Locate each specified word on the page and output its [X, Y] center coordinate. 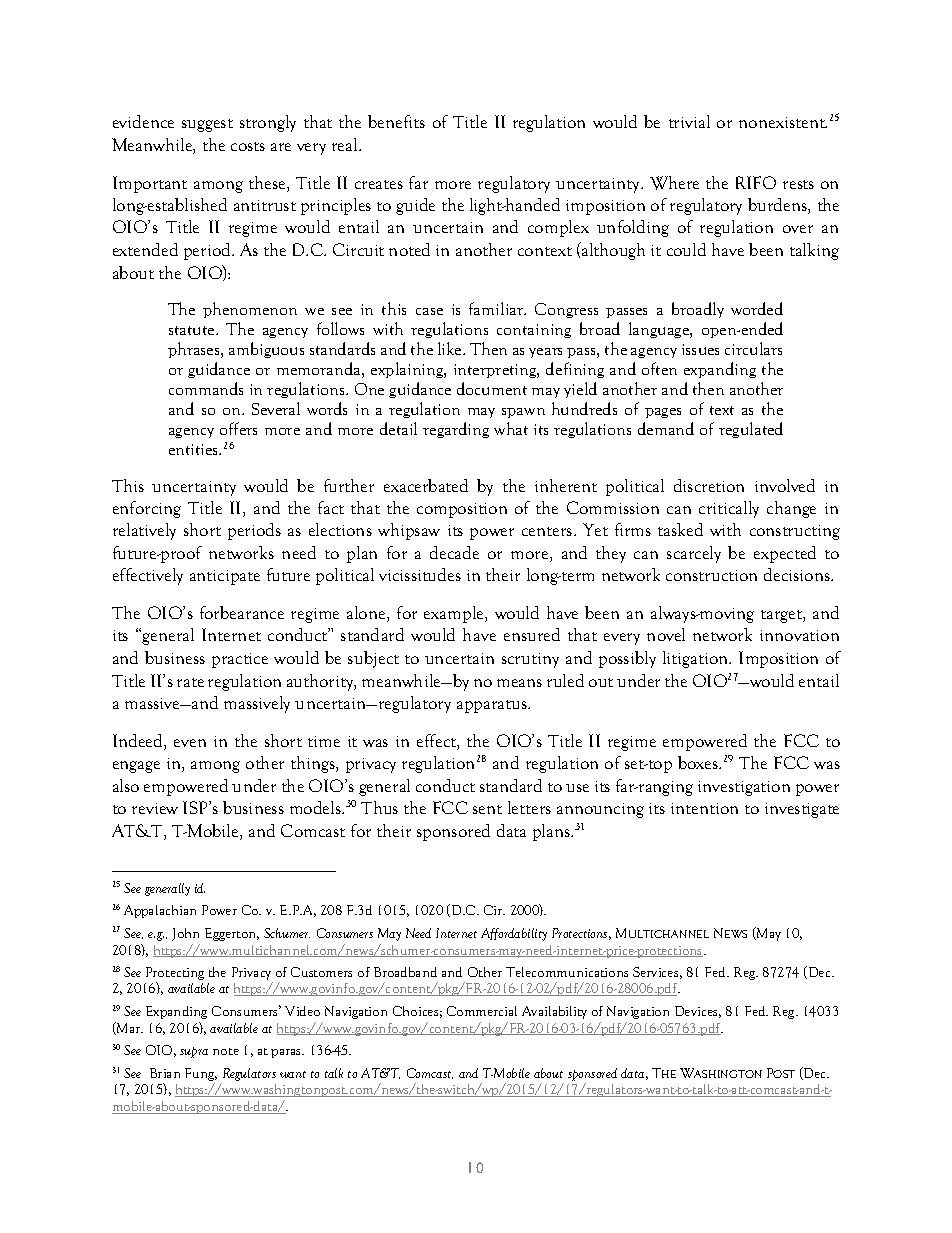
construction [711, 575]
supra [194, 1052]
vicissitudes [420, 574]
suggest [207, 125]
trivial [689, 121]
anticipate [225, 577]
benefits [396, 121]
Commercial [482, 1011]
